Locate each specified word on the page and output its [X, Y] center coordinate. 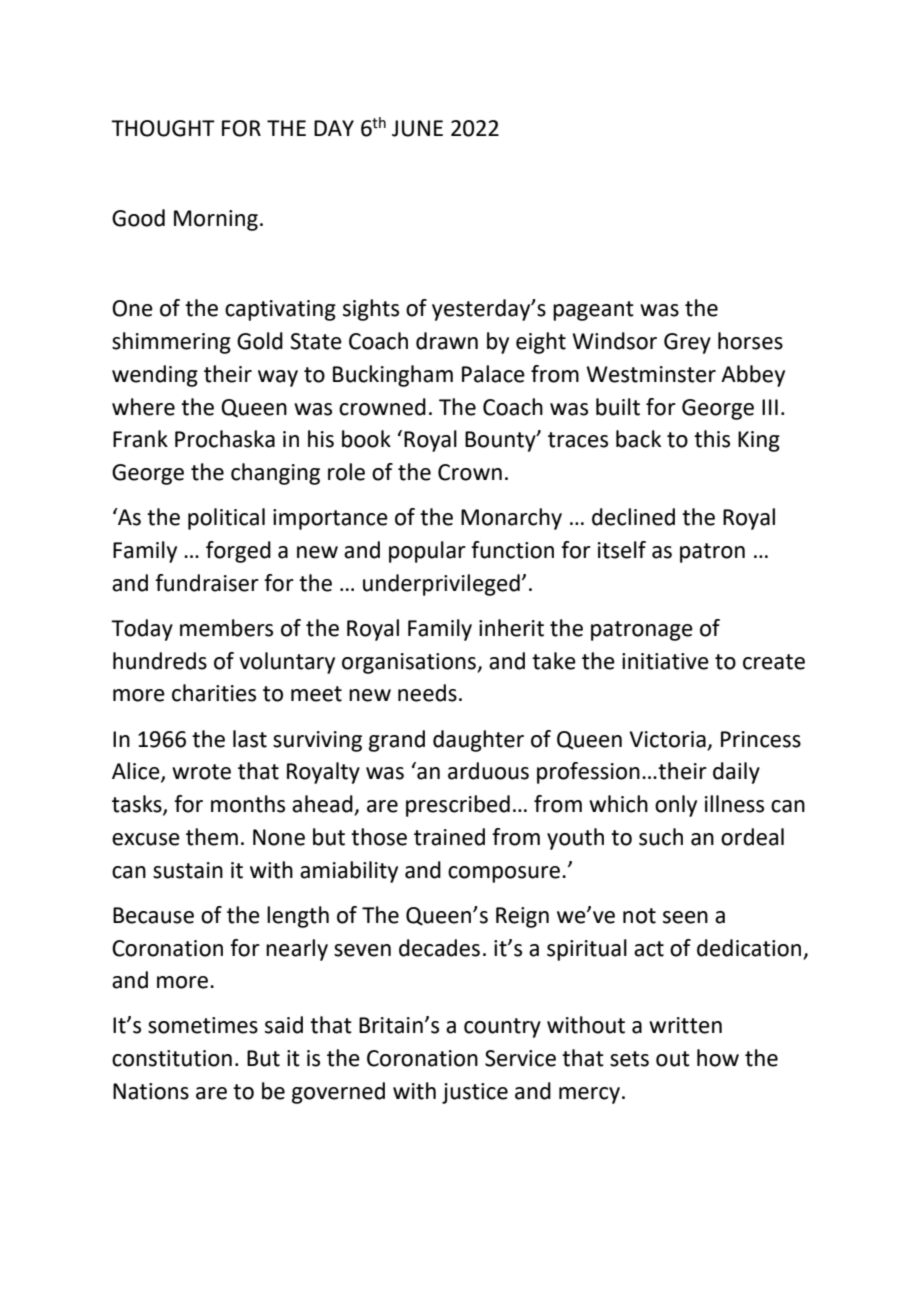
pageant [593, 311]
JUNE [417, 128]
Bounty [501, 441]
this [712, 439]
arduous [488, 771]
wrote [201, 772]
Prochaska [225, 439]
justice [475, 1093]
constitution [172, 1058]
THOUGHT [163, 128]
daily [736, 773]
